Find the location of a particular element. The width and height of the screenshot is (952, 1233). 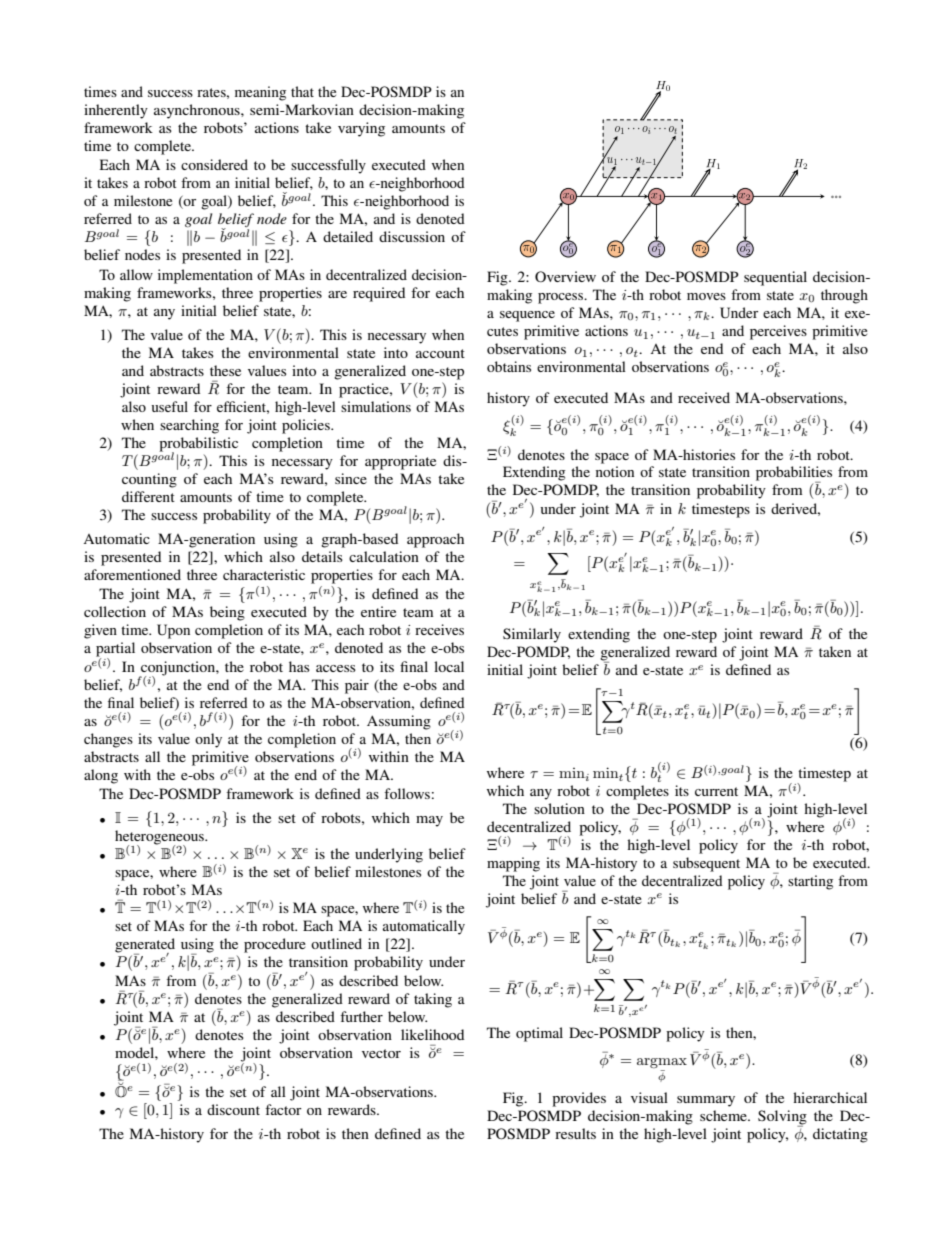

mapping is located at coordinates (513, 864).
